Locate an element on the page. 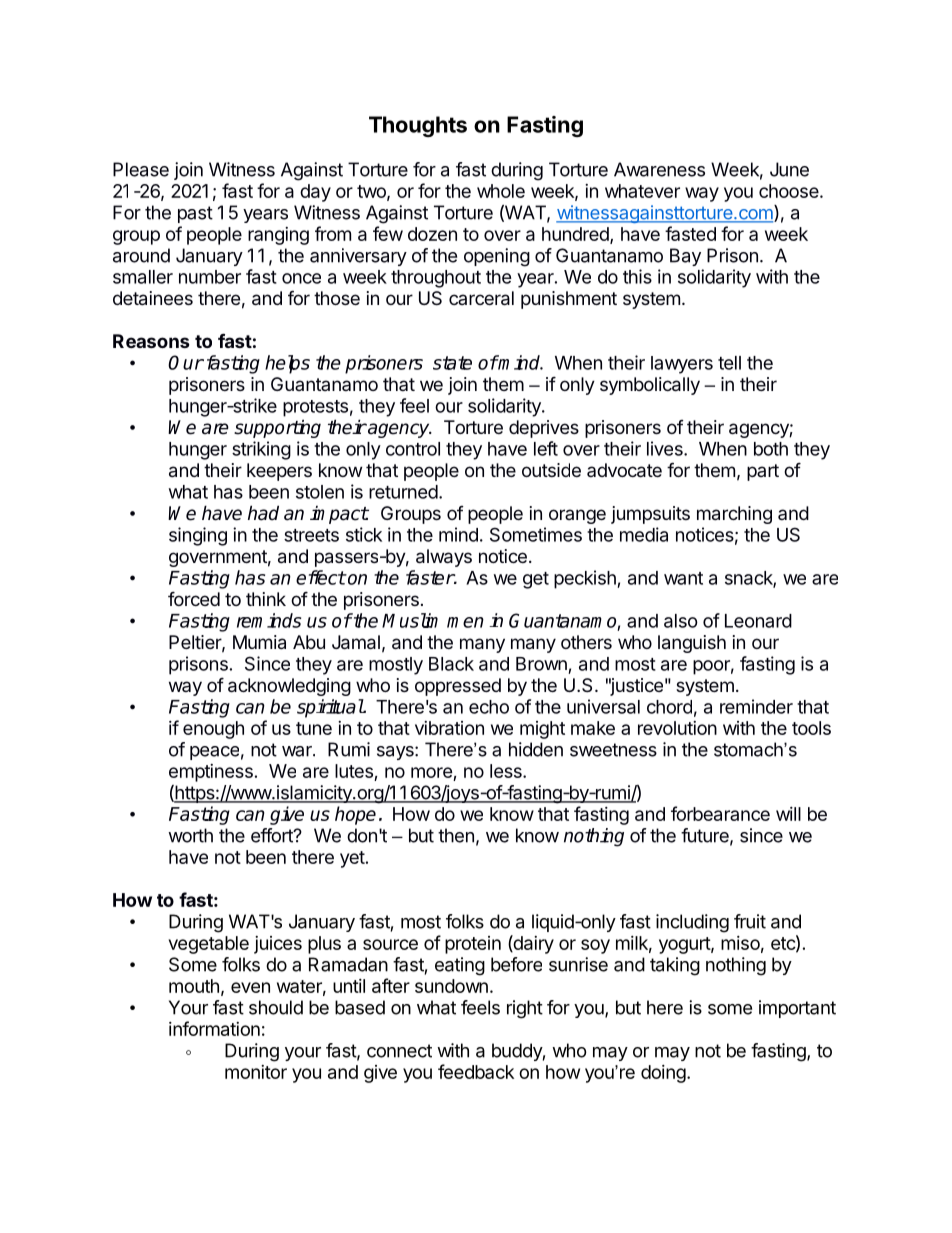 The image size is (952, 1233). Please is located at coordinates (141, 169).
